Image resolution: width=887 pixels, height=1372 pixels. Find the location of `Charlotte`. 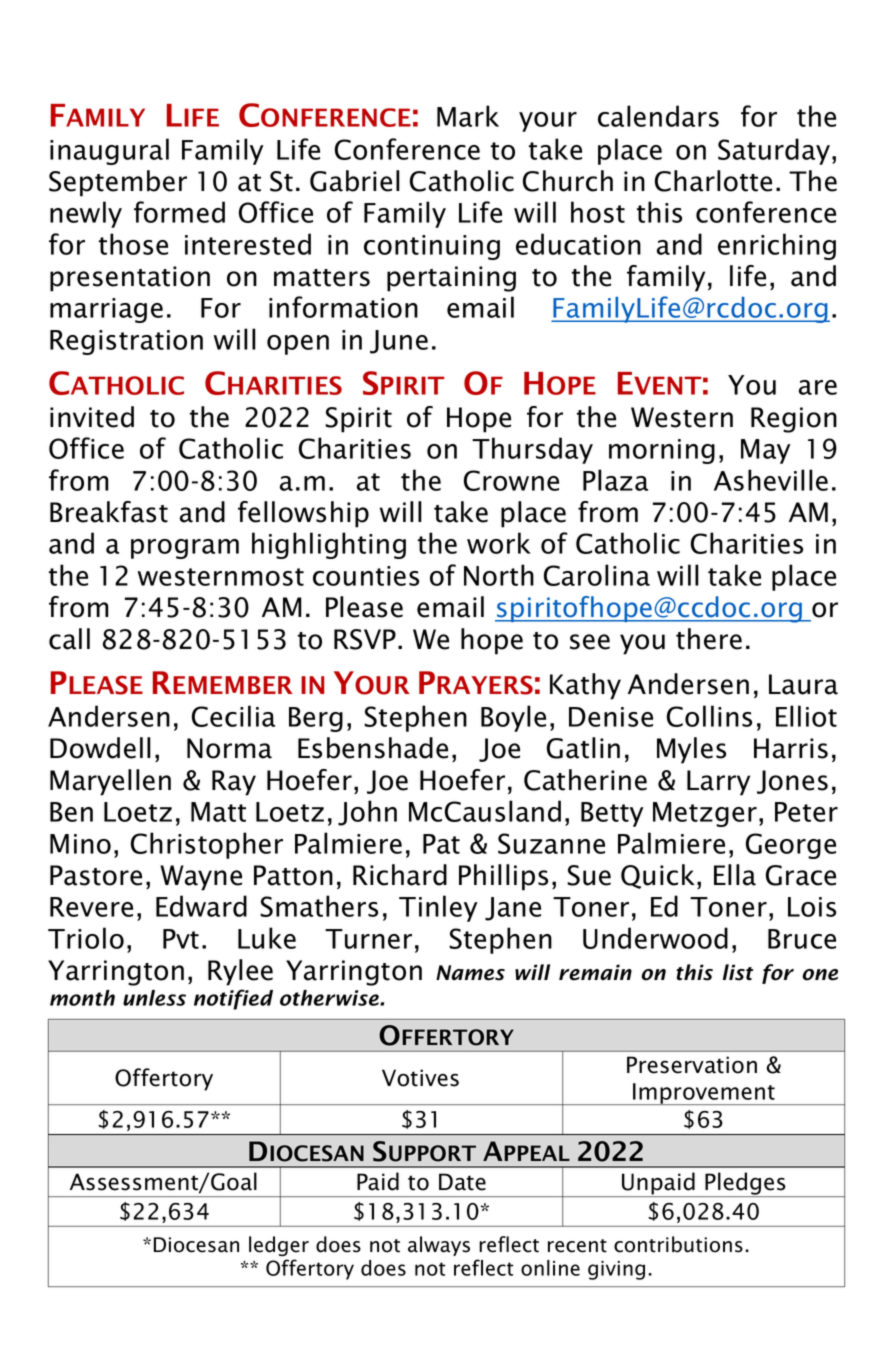

Charlotte is located at coordinates (713, 181).
